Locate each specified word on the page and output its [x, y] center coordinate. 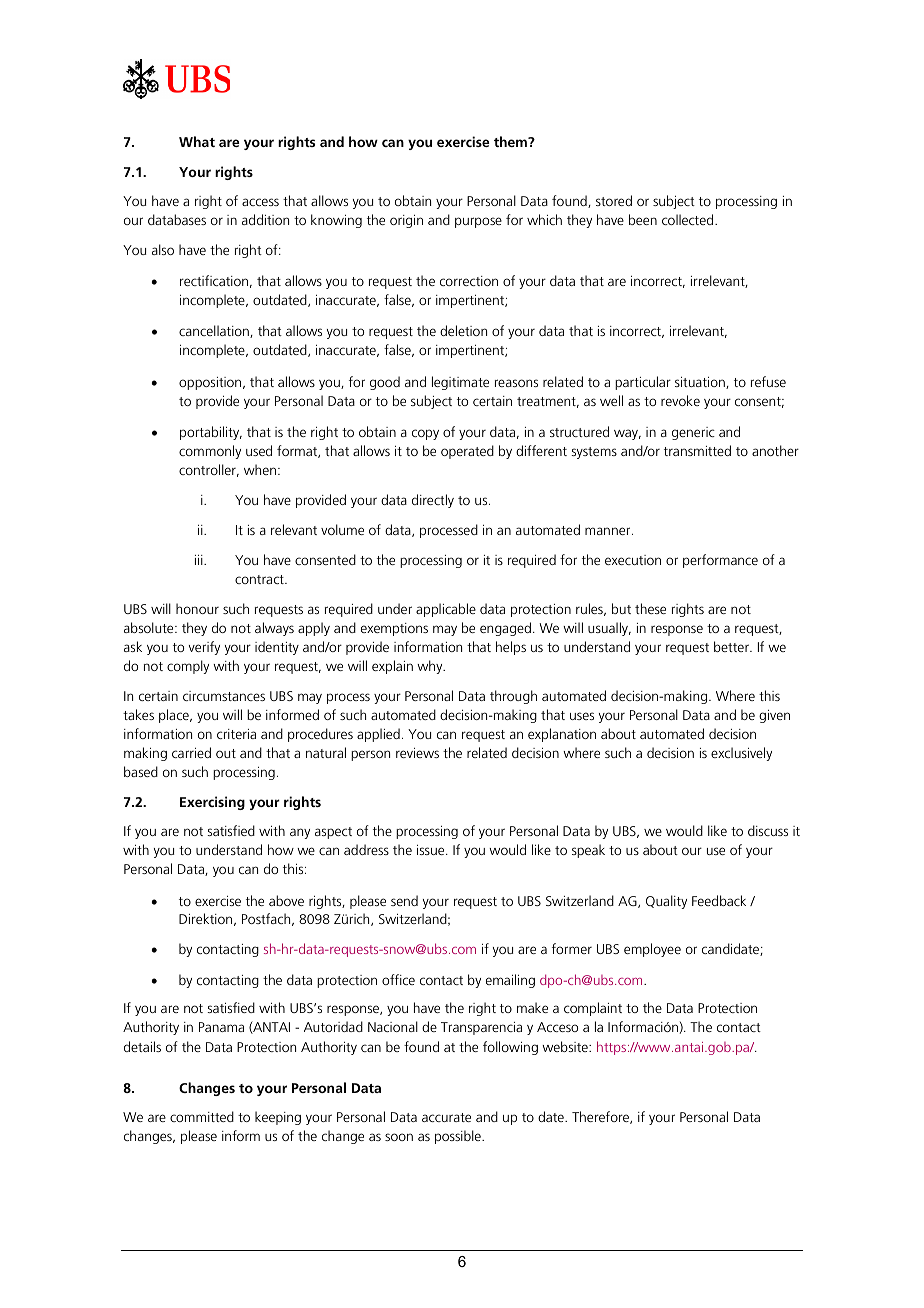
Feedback [719, 900]
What [197, 141]
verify [204, 648]
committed [202, 1116]
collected [689, 219]
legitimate [460, 383]
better [732, 646]
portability [211, 433]
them [511, 141]
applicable [446, 610]
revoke [680, 400]
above [286, 900]
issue [432, 850]
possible [459, 1137]
